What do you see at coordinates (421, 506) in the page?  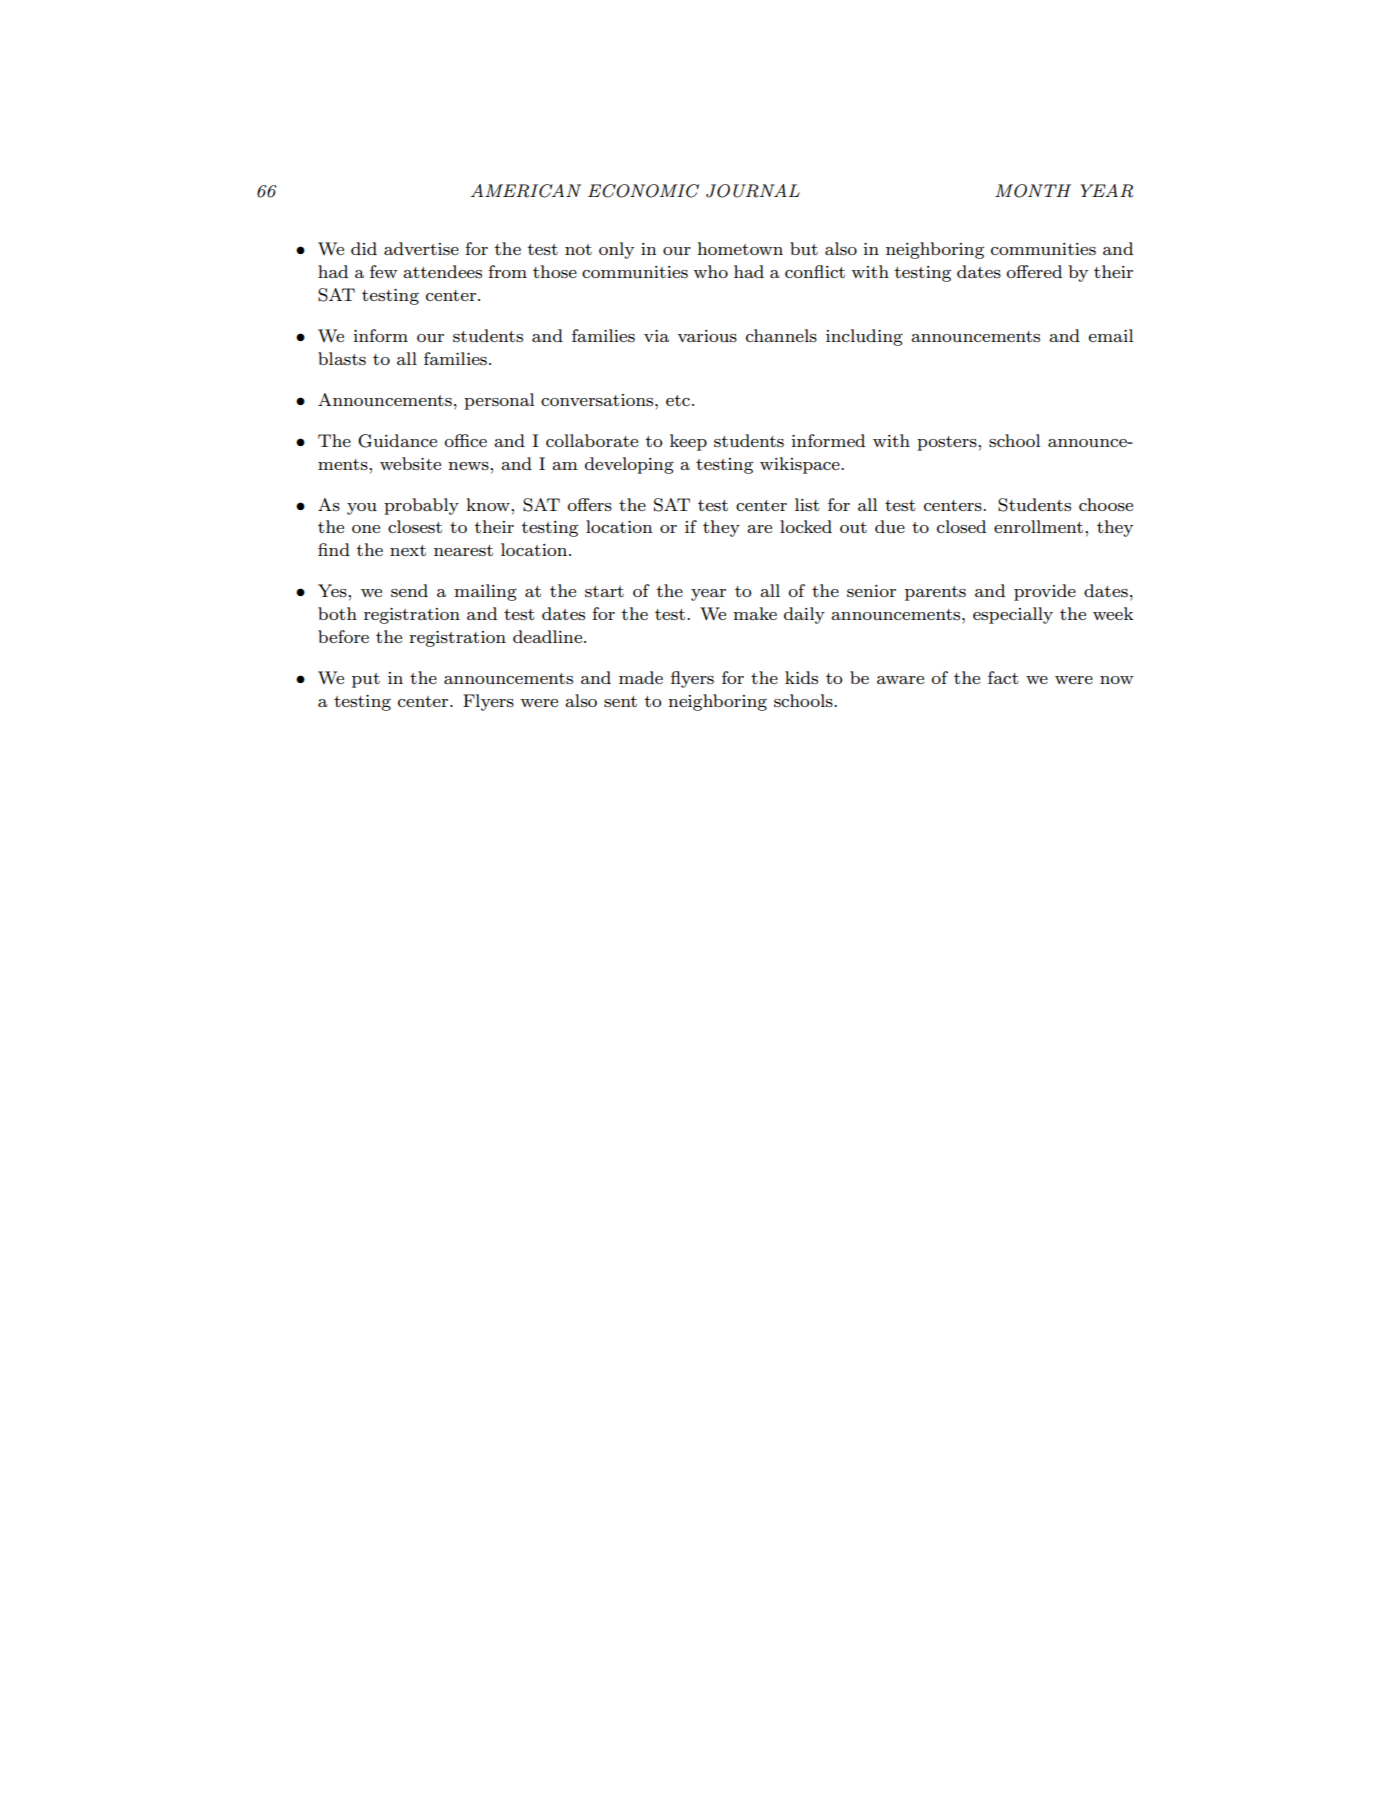 I see `probably` at bounding box center [421, 506].
